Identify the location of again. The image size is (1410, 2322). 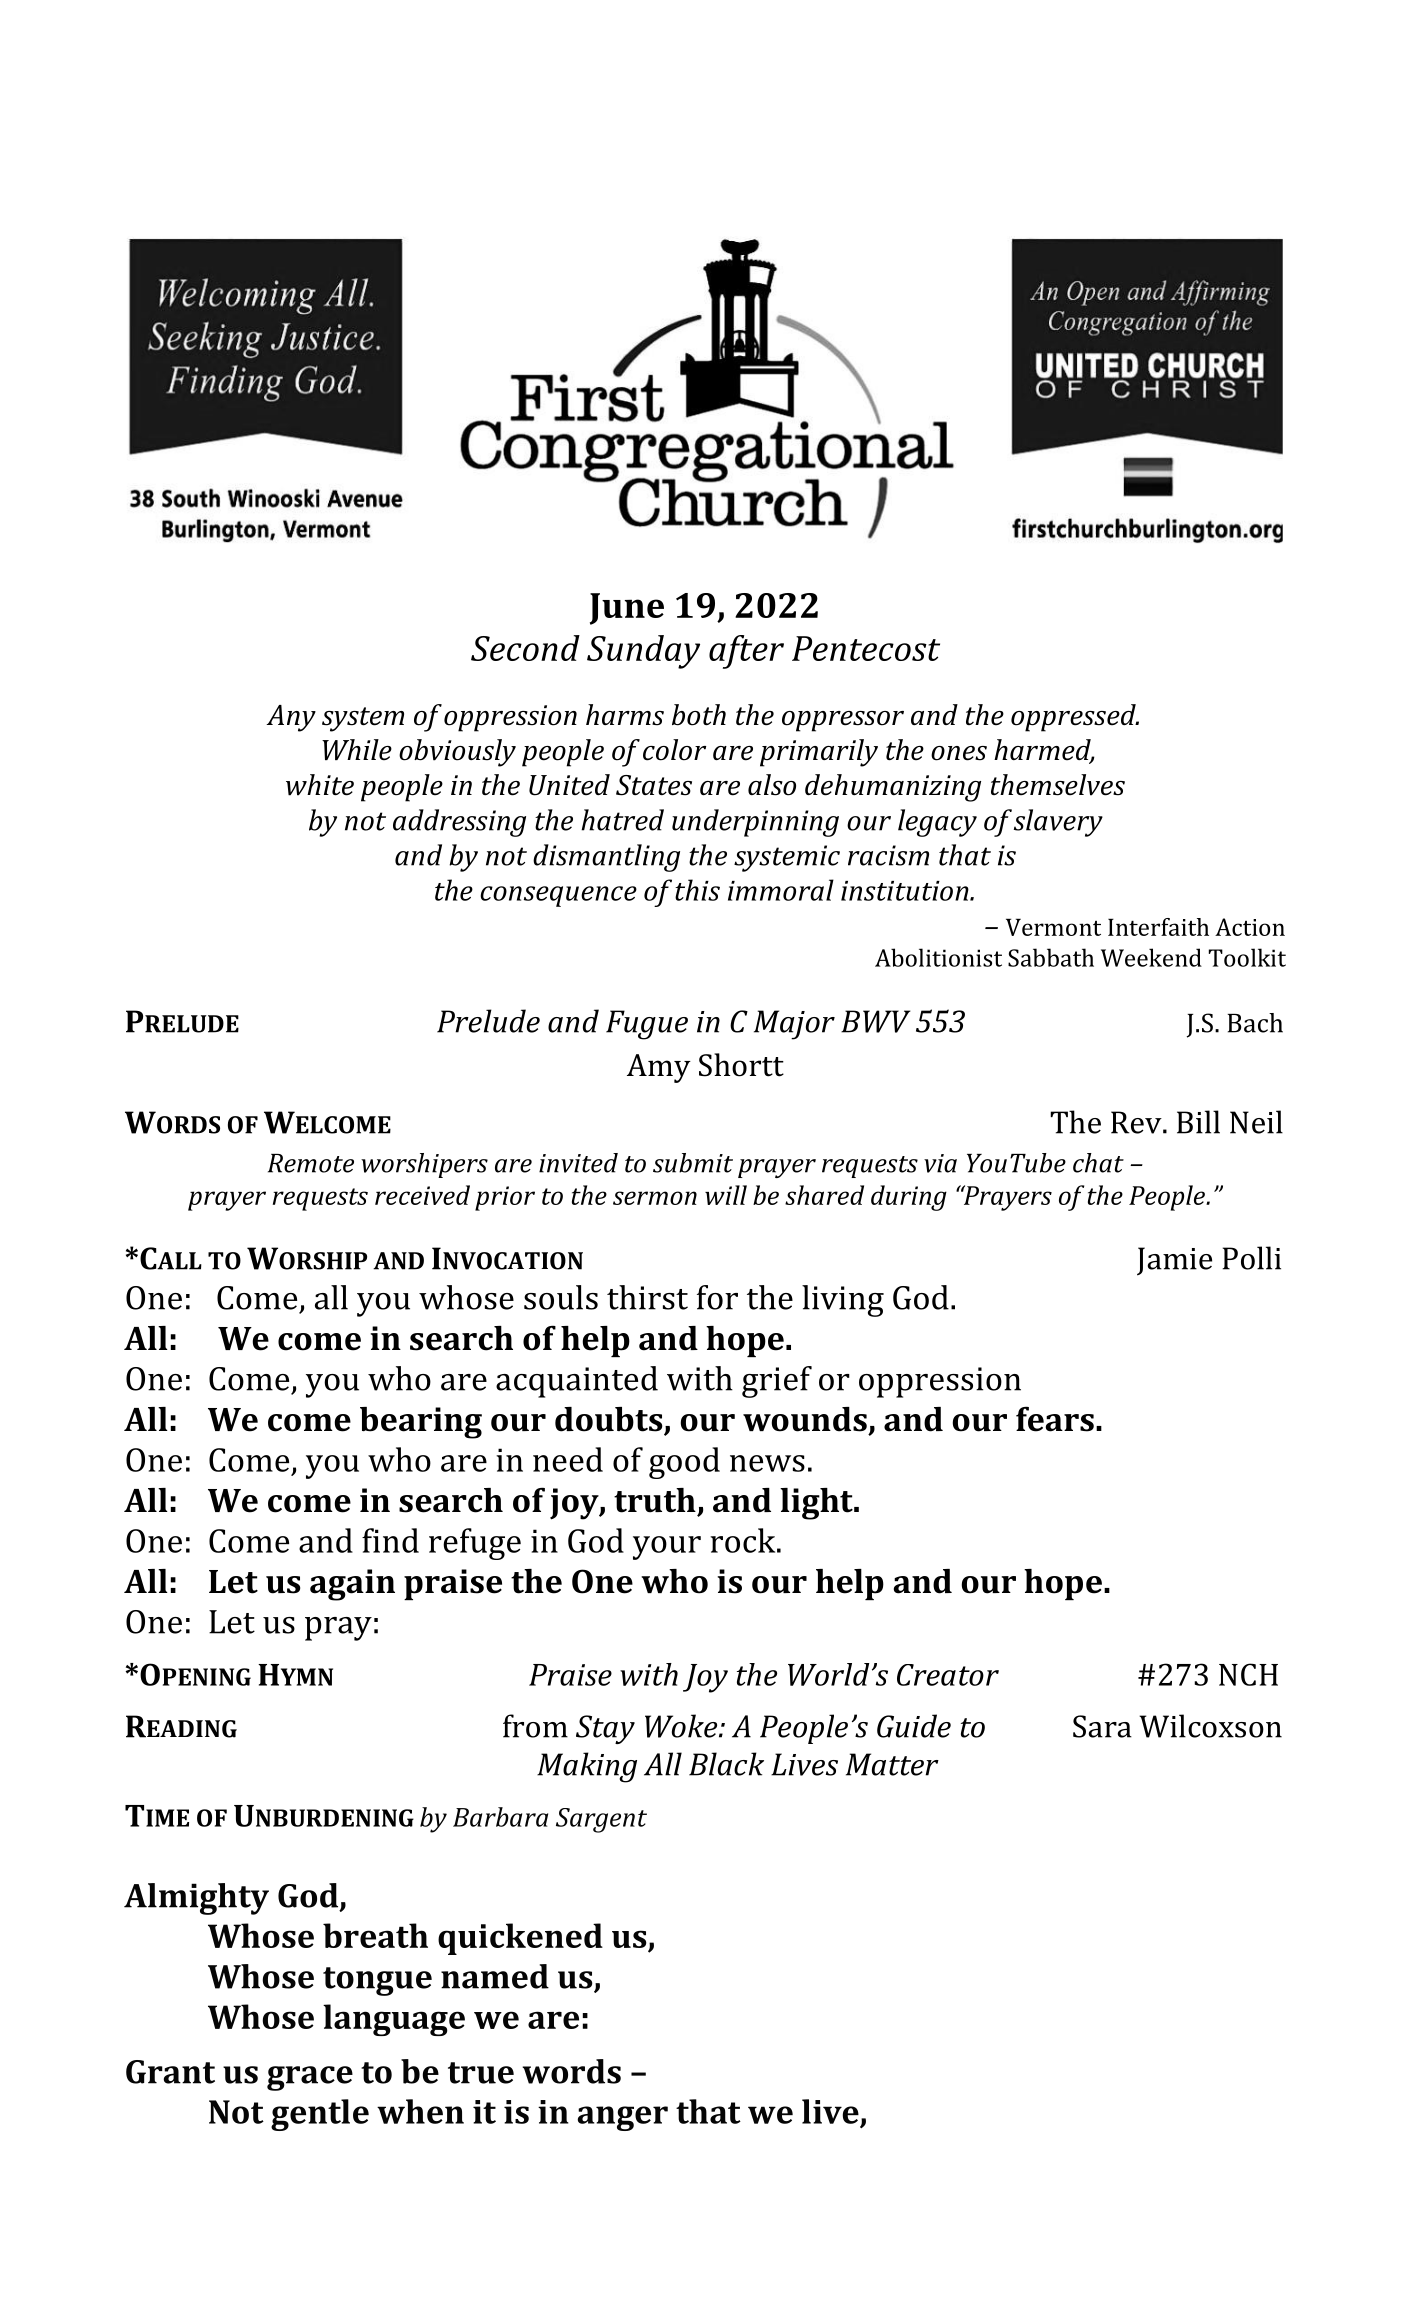
(352, 1585).
